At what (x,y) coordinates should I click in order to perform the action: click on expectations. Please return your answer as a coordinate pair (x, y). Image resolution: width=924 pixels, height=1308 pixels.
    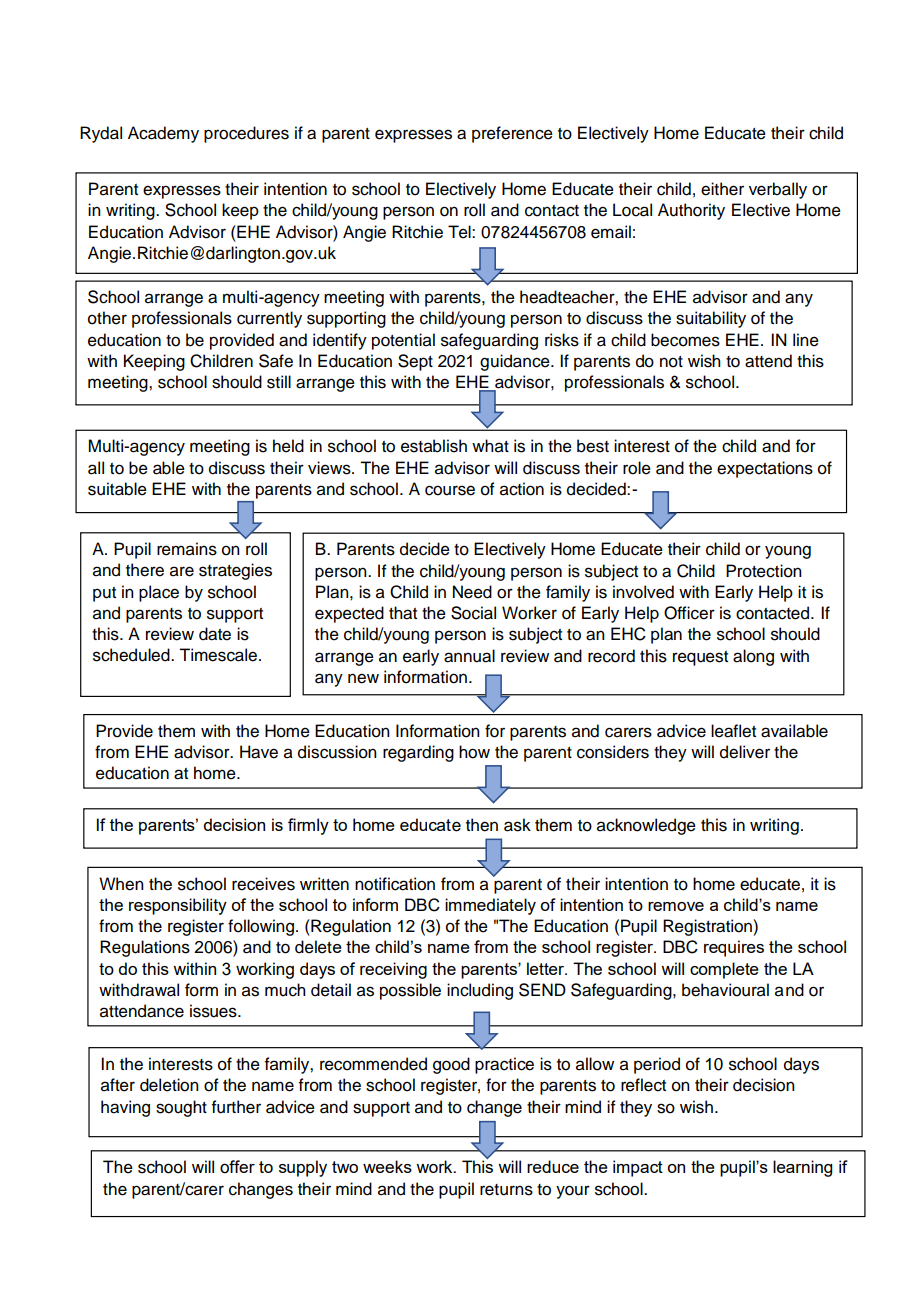
    Looking at the image, I should click on (765, 469).
